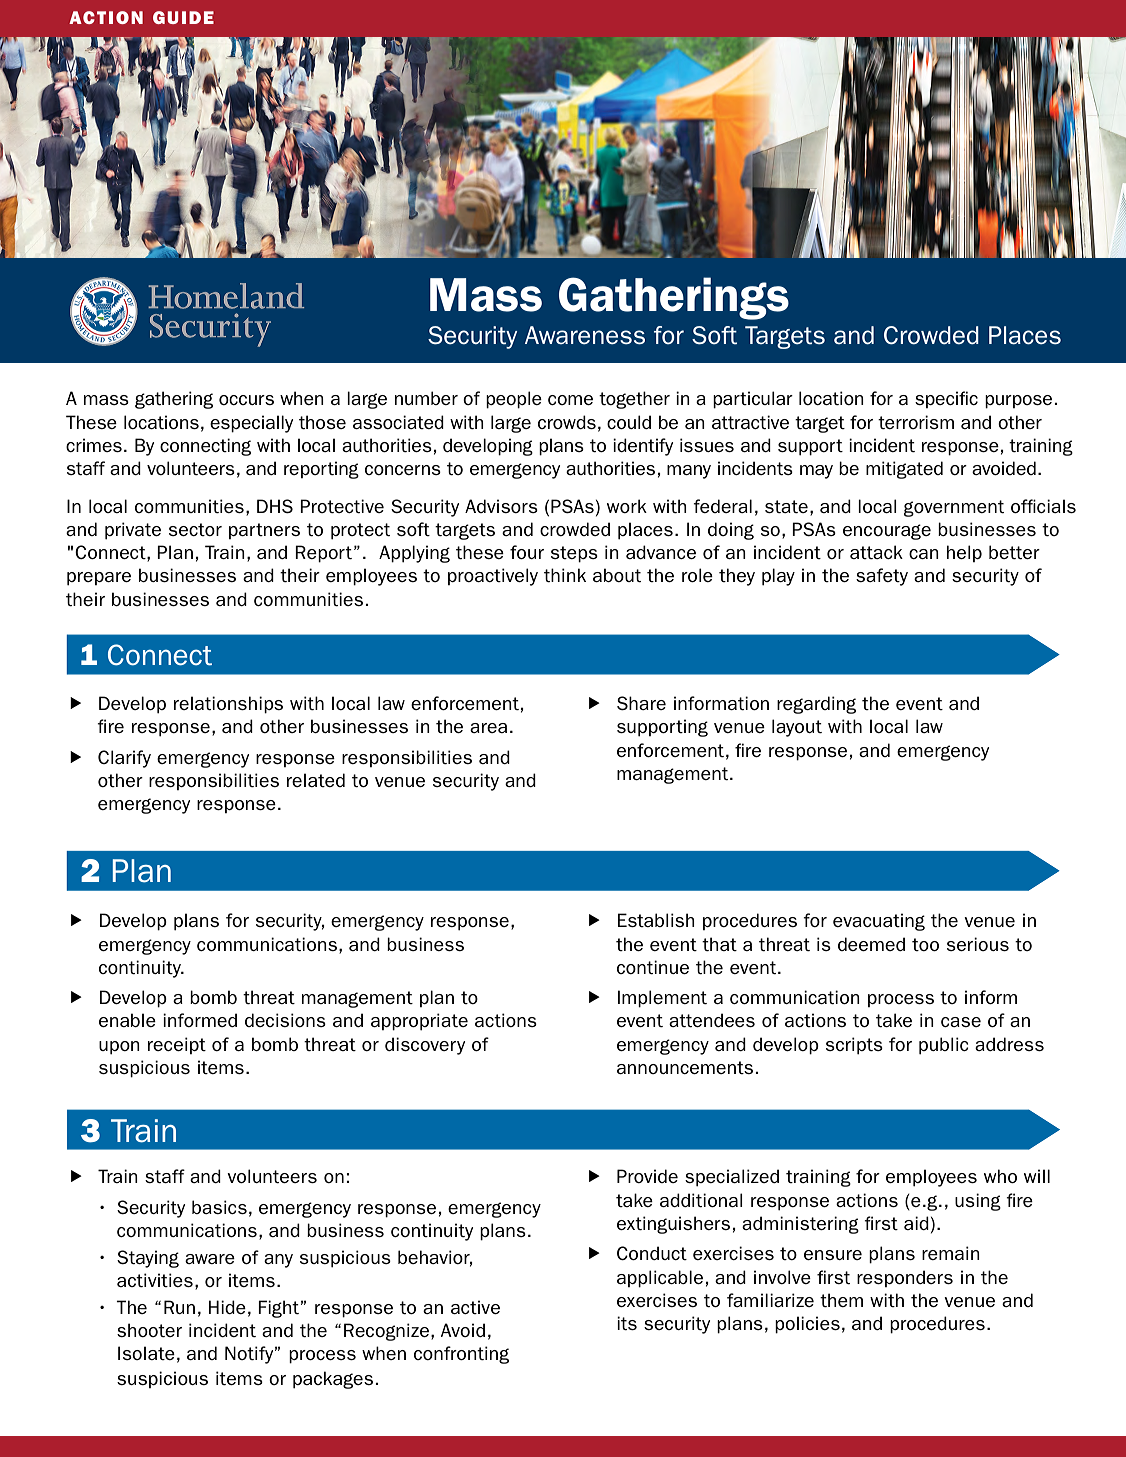 This screenshot has height=1457, width=1126. I want to click on come, so click(570, 400).
